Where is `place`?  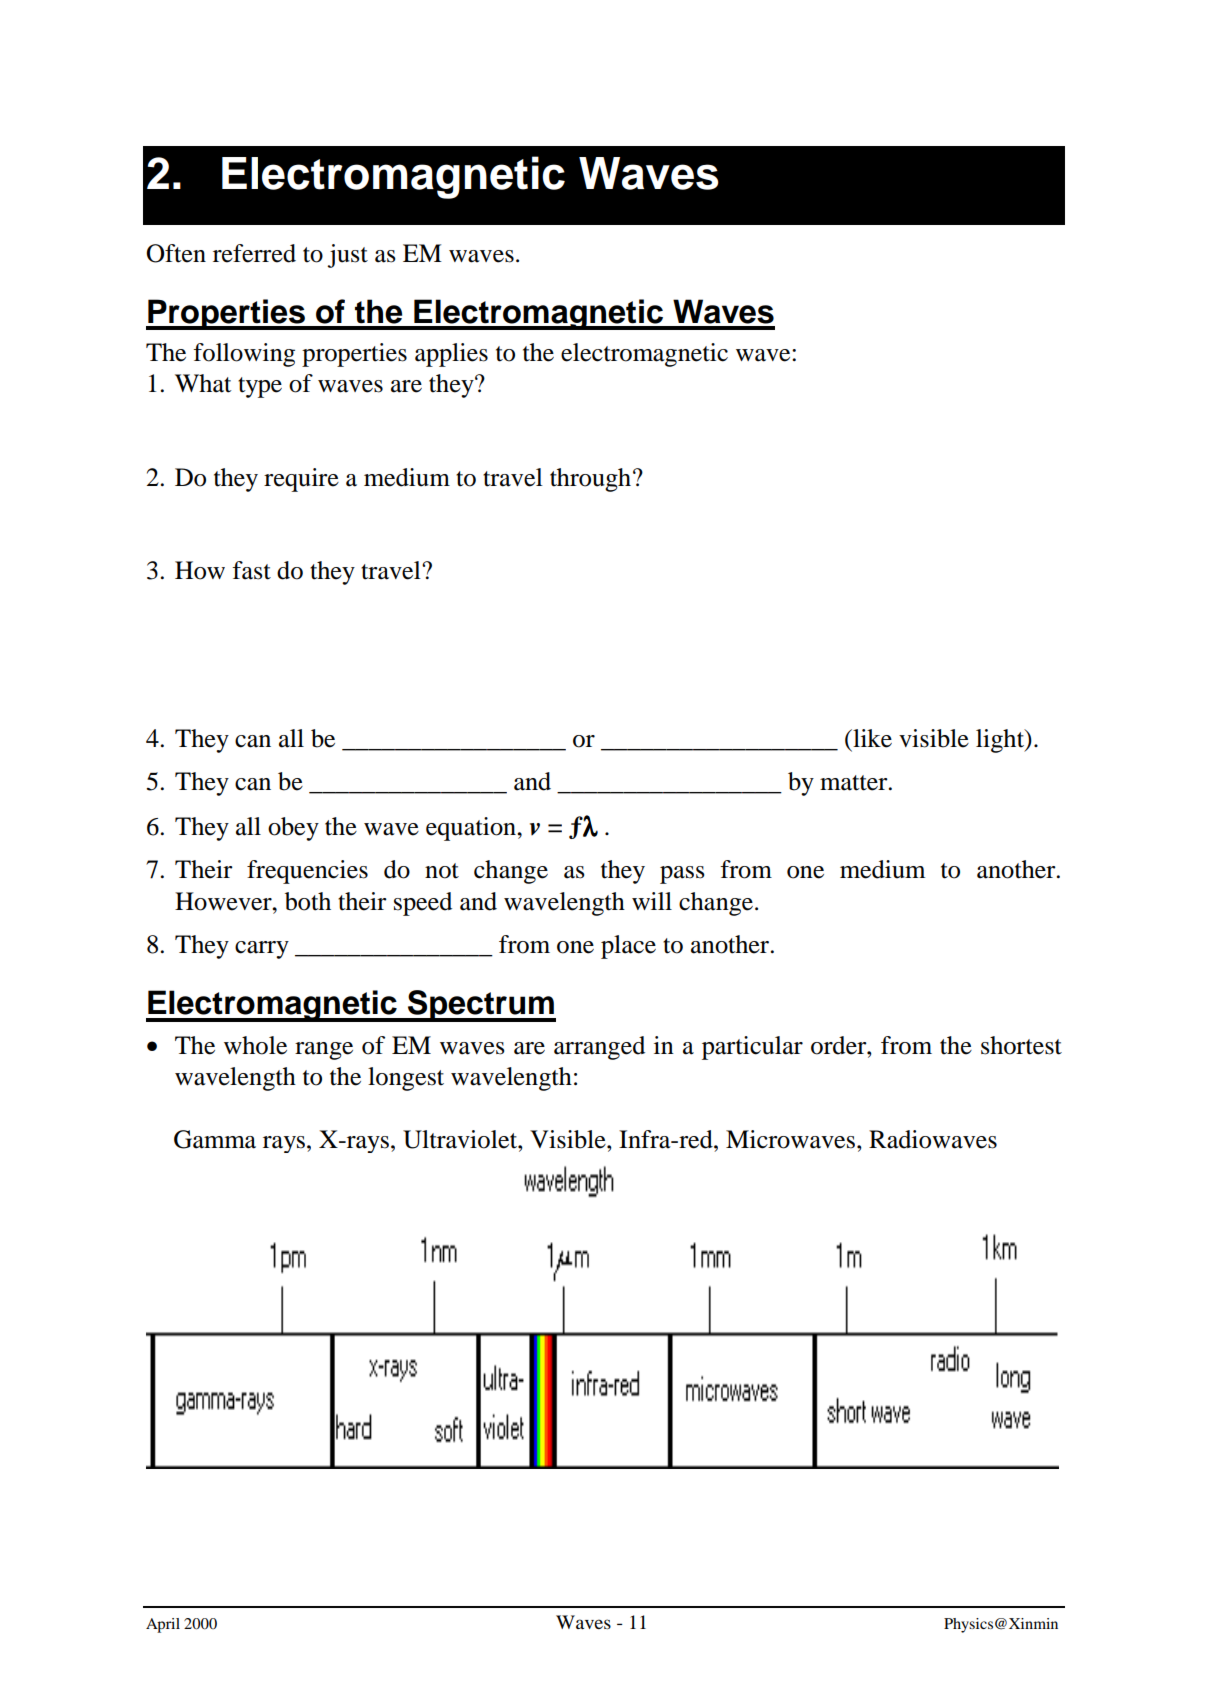
place is located at coordinates (628, 947).
